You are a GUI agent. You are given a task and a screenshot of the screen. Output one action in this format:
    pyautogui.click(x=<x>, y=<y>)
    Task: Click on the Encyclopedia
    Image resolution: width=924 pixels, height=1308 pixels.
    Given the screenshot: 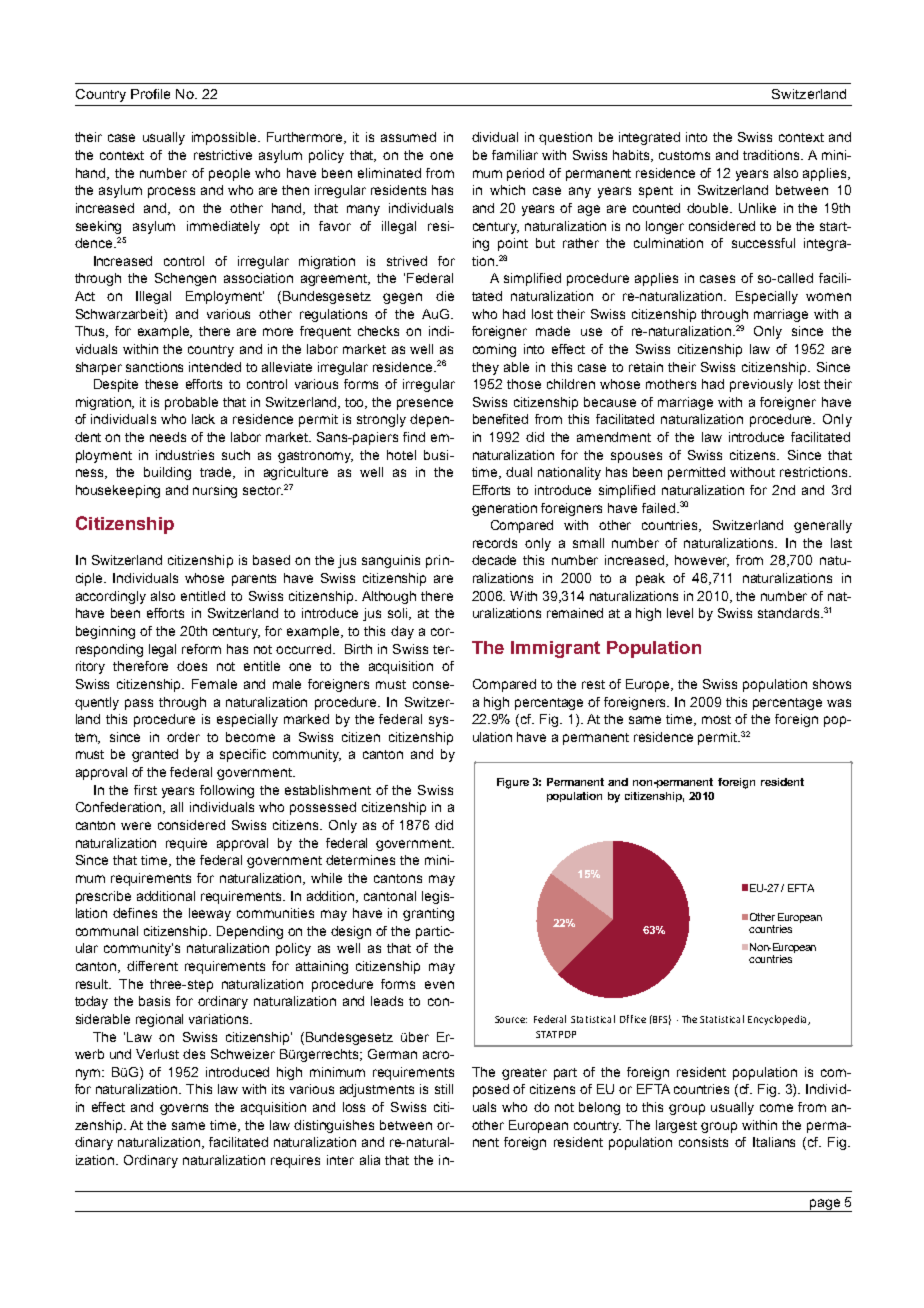 What is the action you would take?
    pyautogui.click(x=778, y=1020)
